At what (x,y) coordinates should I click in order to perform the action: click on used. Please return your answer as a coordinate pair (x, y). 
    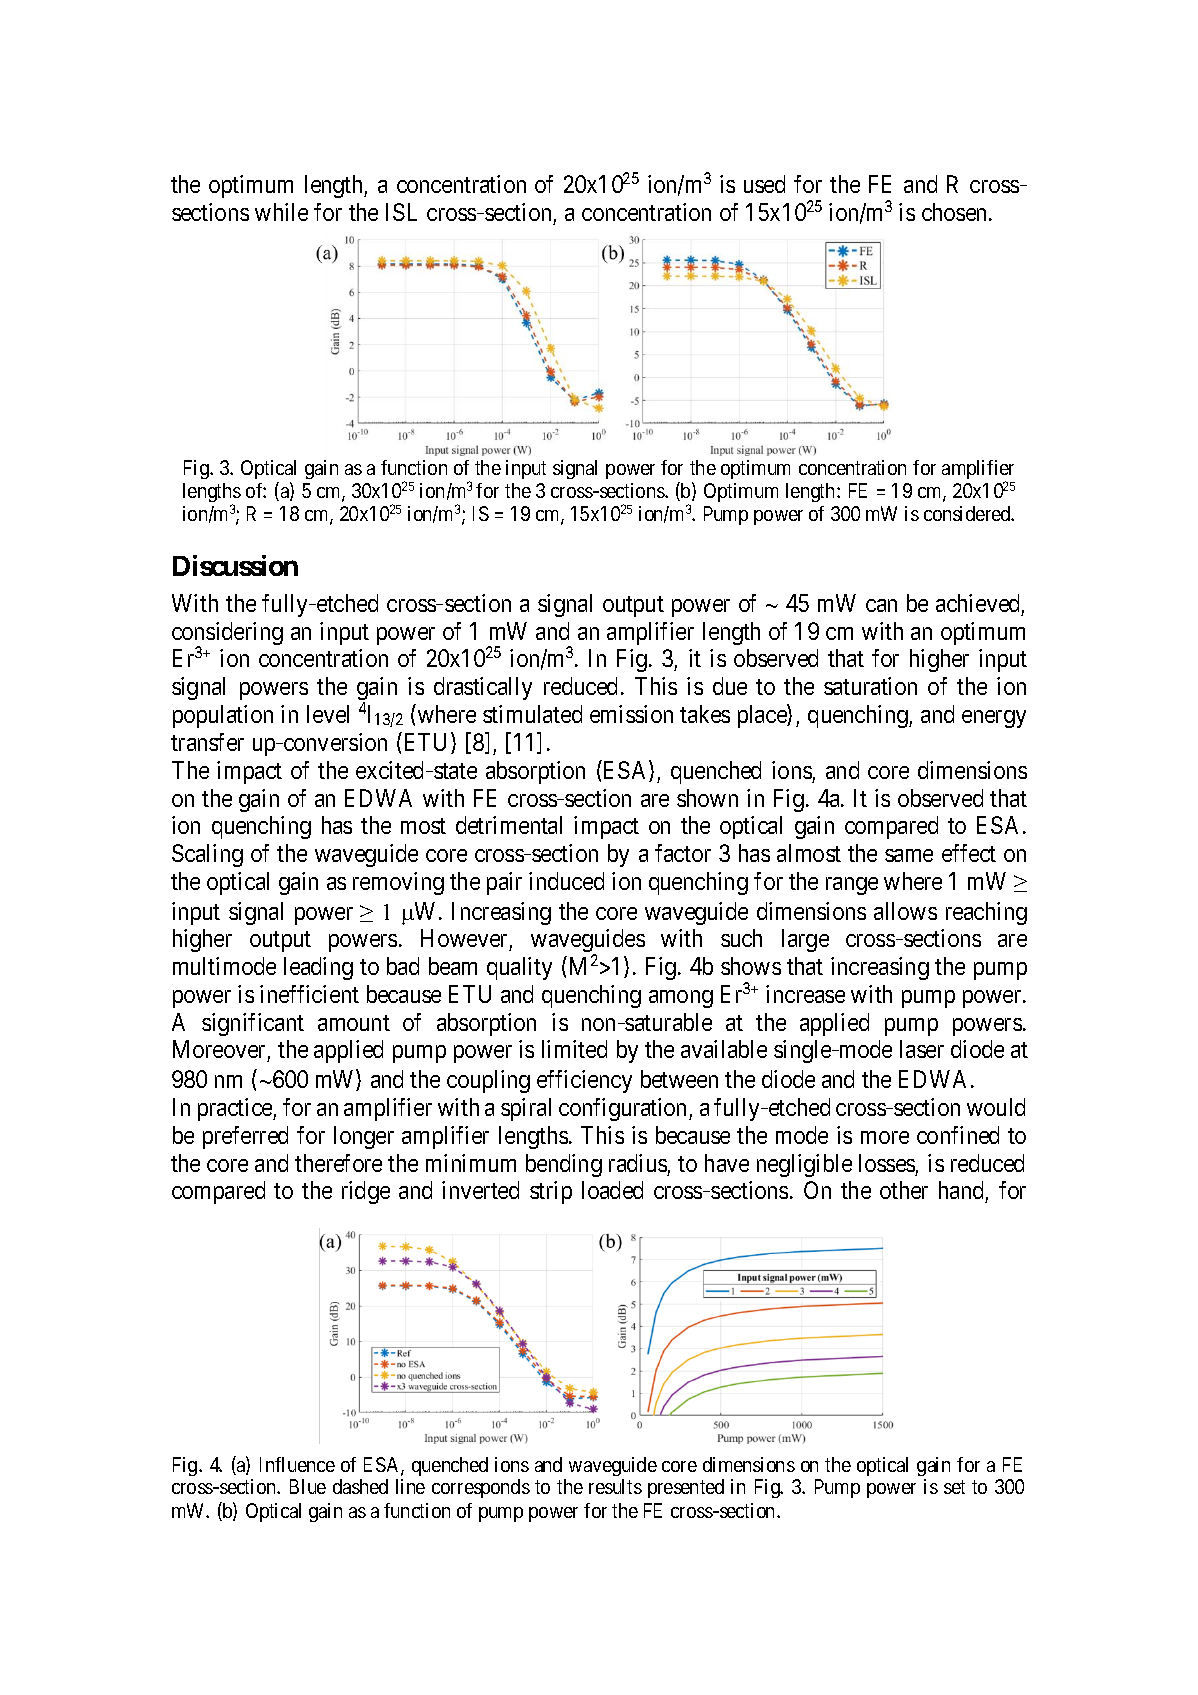
    Looking at the image, I should click on (764, 184).
